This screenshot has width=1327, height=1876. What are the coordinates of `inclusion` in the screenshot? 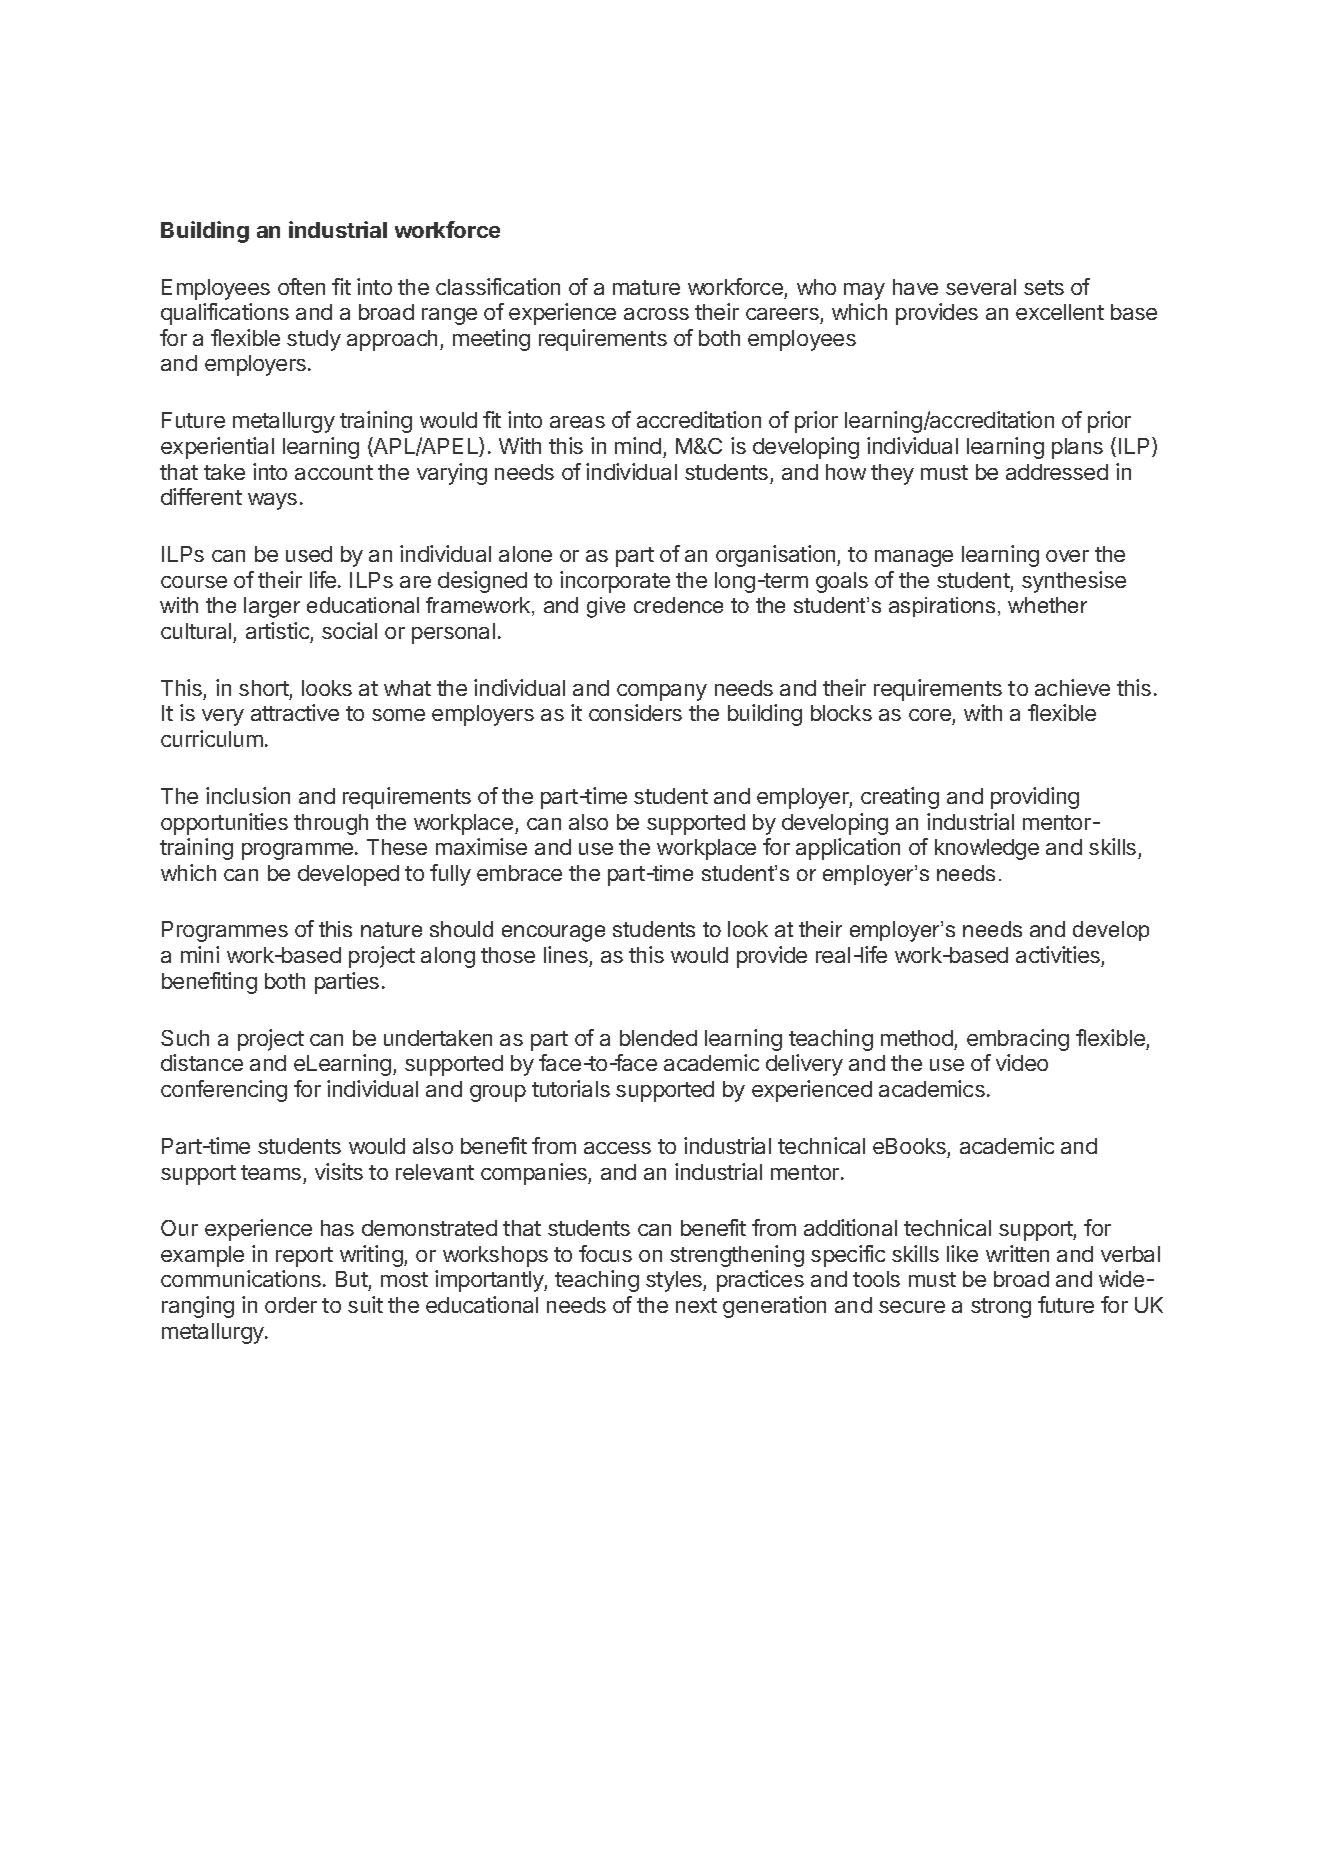 It's located at (248, 795).
